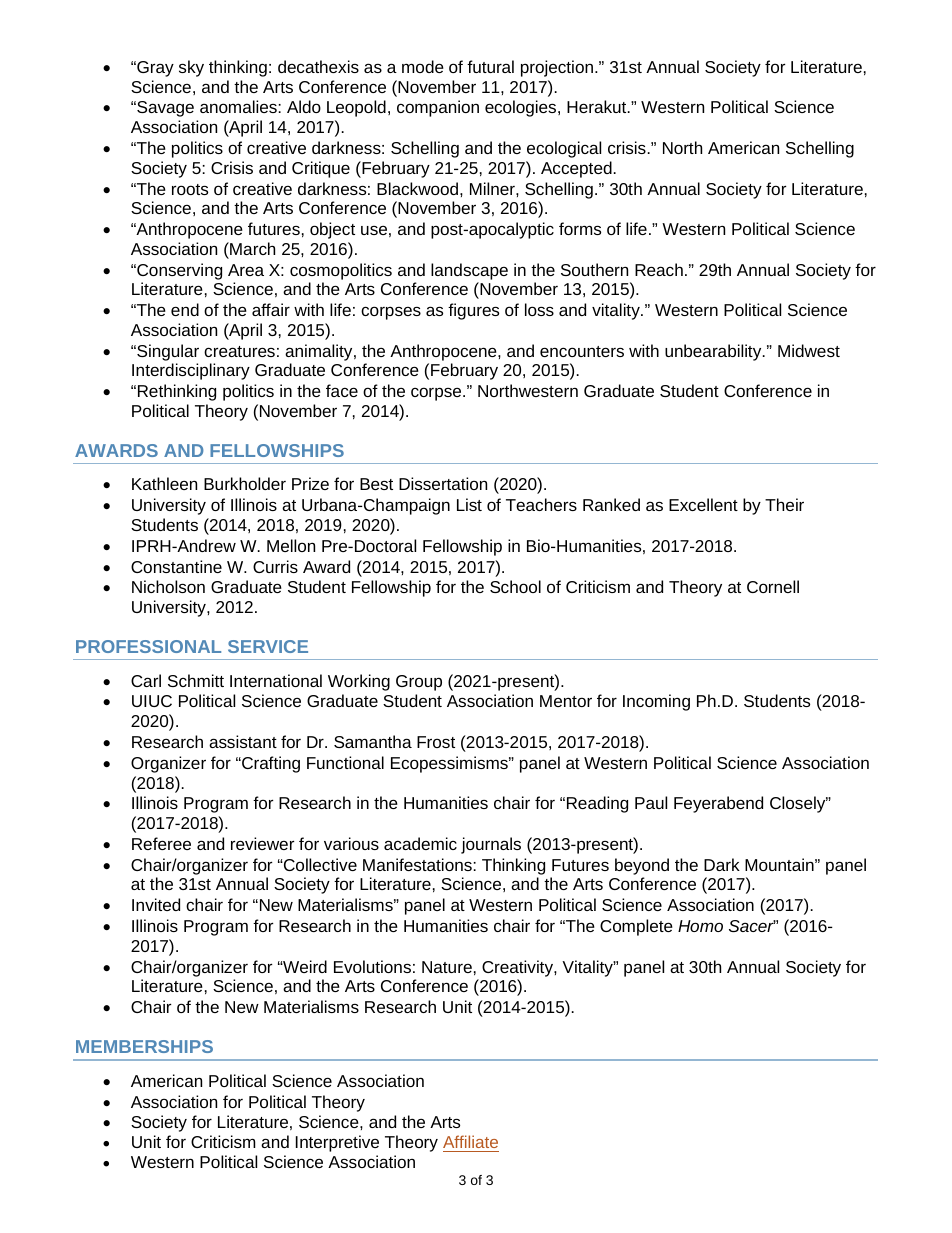  Describe the element at coordinates (168, 586) in the screenshot. I see `Nicholson` at that location.
